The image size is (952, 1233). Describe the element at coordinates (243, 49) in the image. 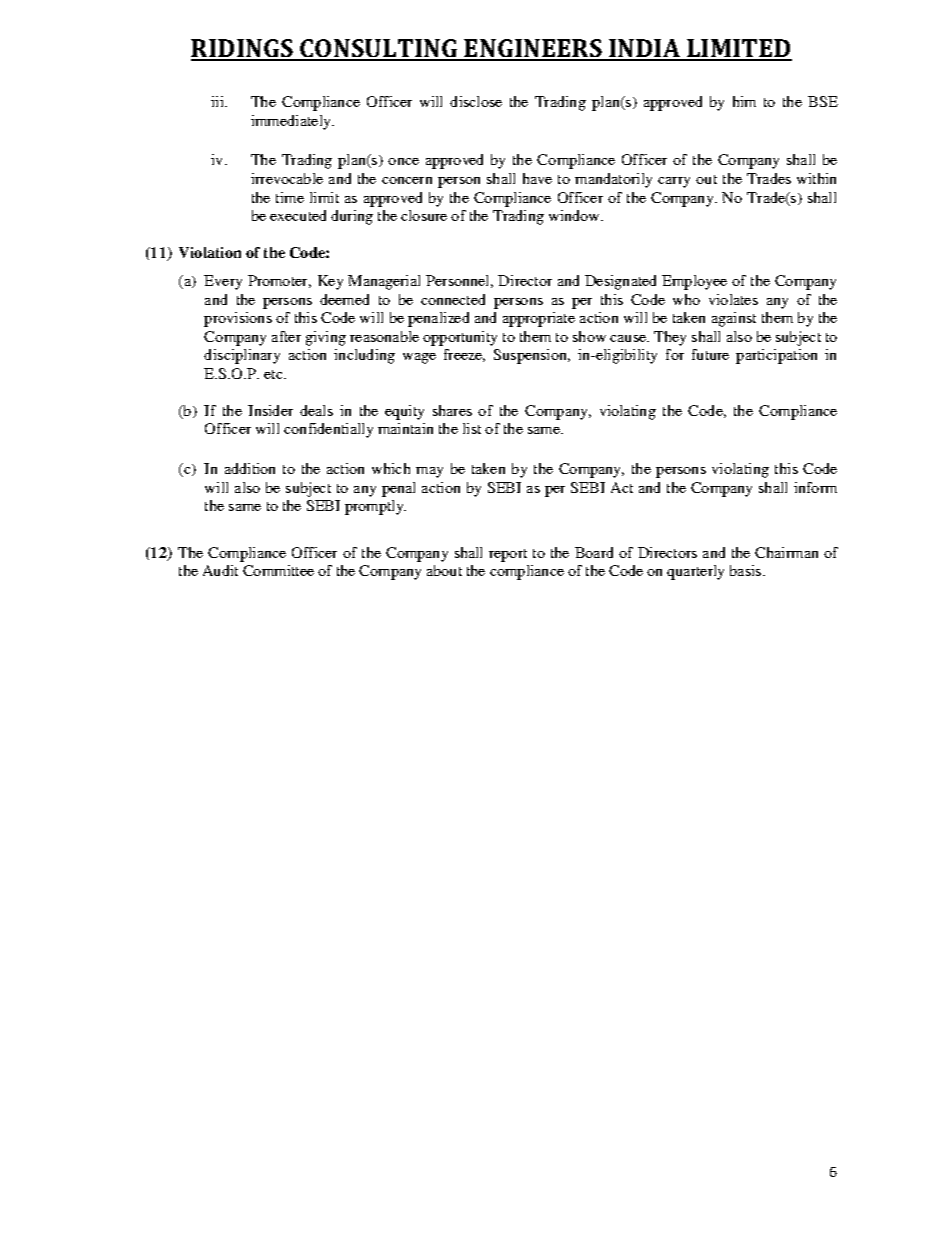

I see `RIDINGS` at that location.
